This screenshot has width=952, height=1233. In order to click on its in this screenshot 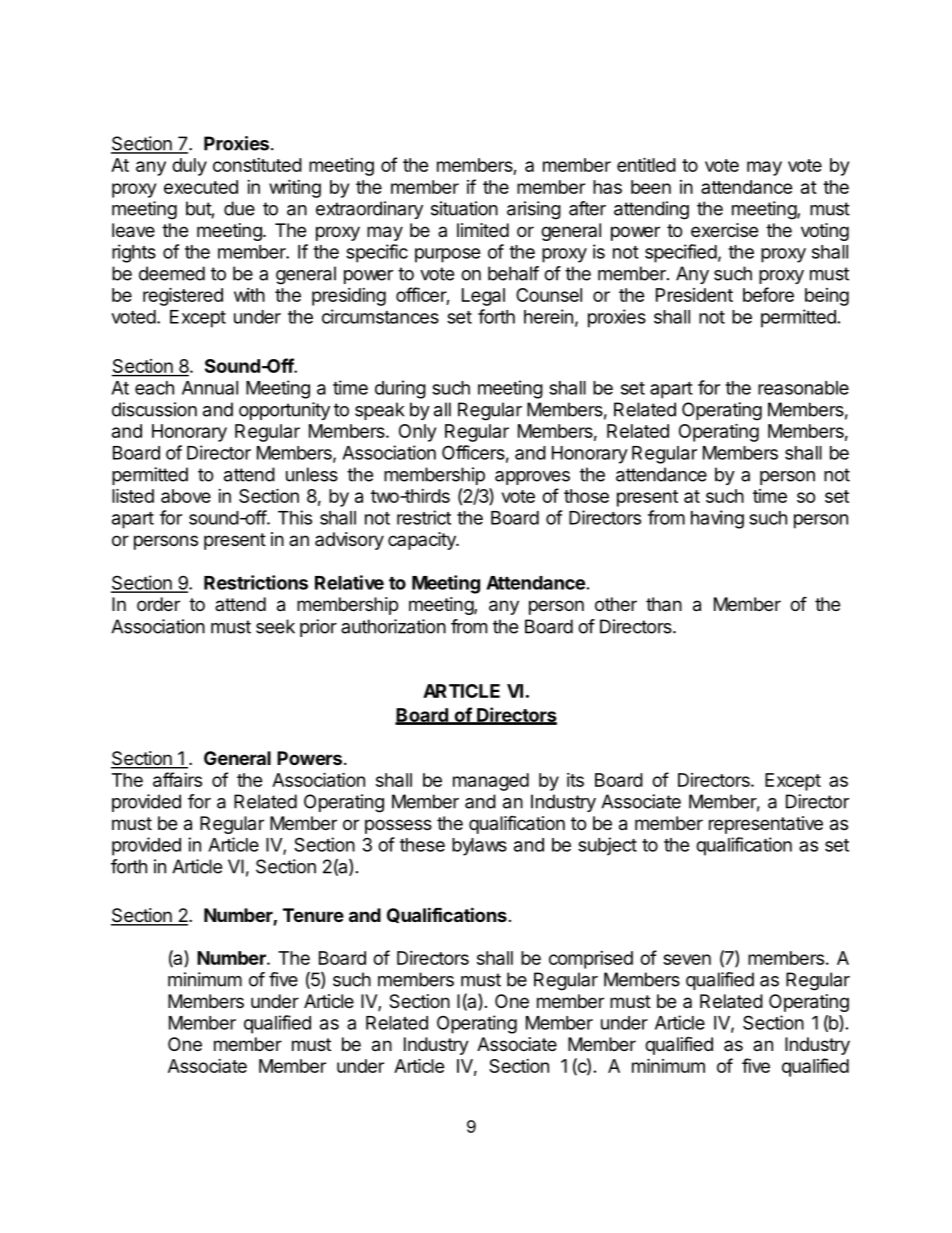, I will do `click(575, 780)`.
